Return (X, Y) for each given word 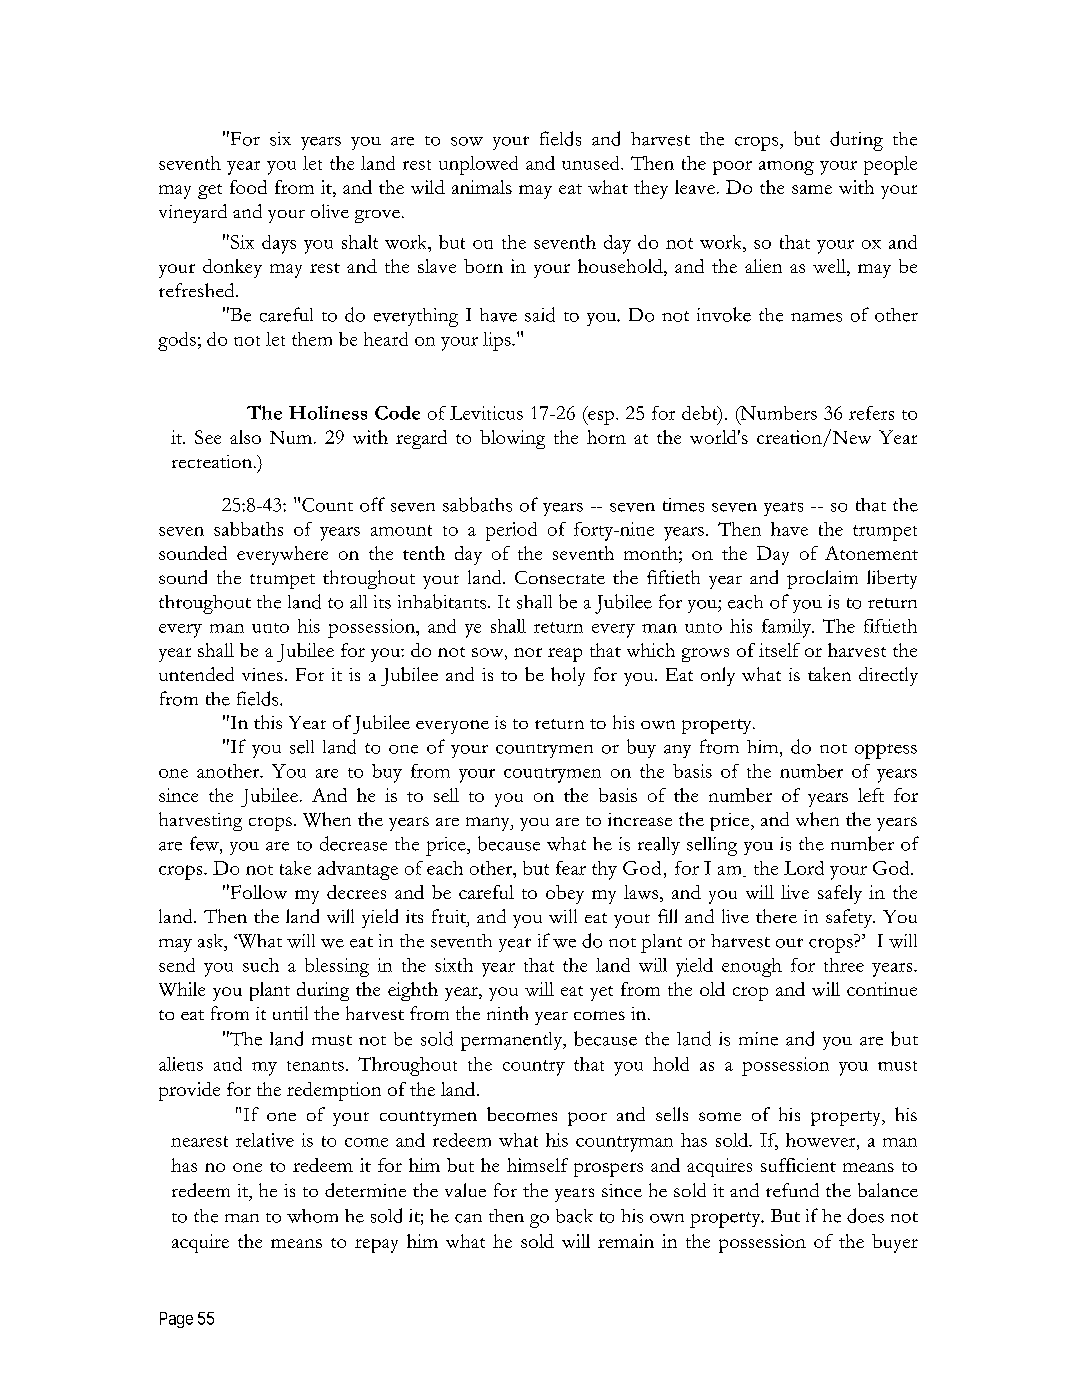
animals (482, 187)
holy (568, 676)
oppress (886, 751)
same (812, 189)
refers (871, 413)
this (268, 722)
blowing (512, 439)
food (248, 187)
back (574, 1216)
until (290, 1013)
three (844, 965)
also (245, 437)
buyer (895, 1243)
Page (176, 1320)
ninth (507, 1013)
